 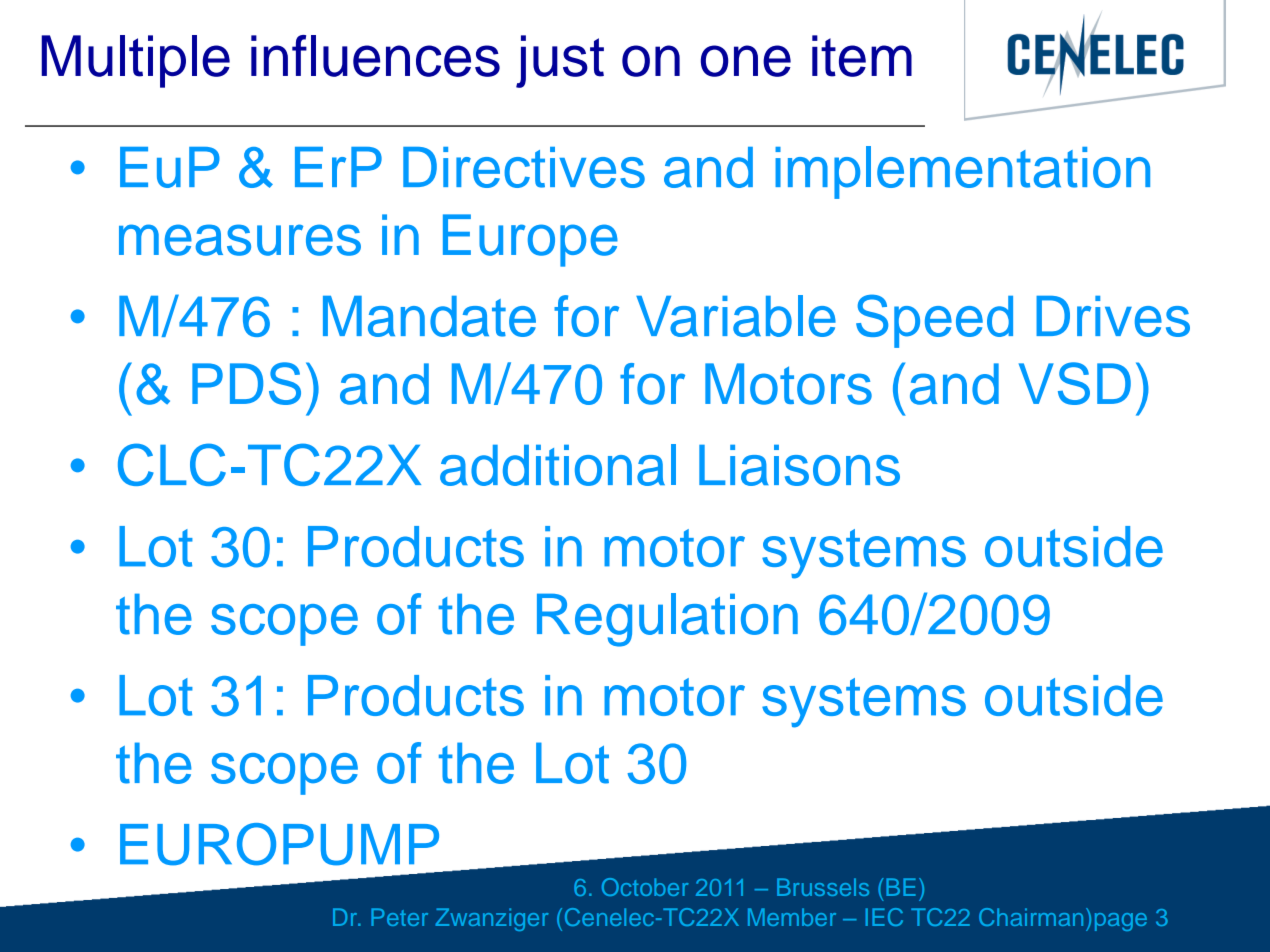 What do you see at coordinates (823, 887) in the document?
I see `Brussels` at bounding box center [823, 887].
